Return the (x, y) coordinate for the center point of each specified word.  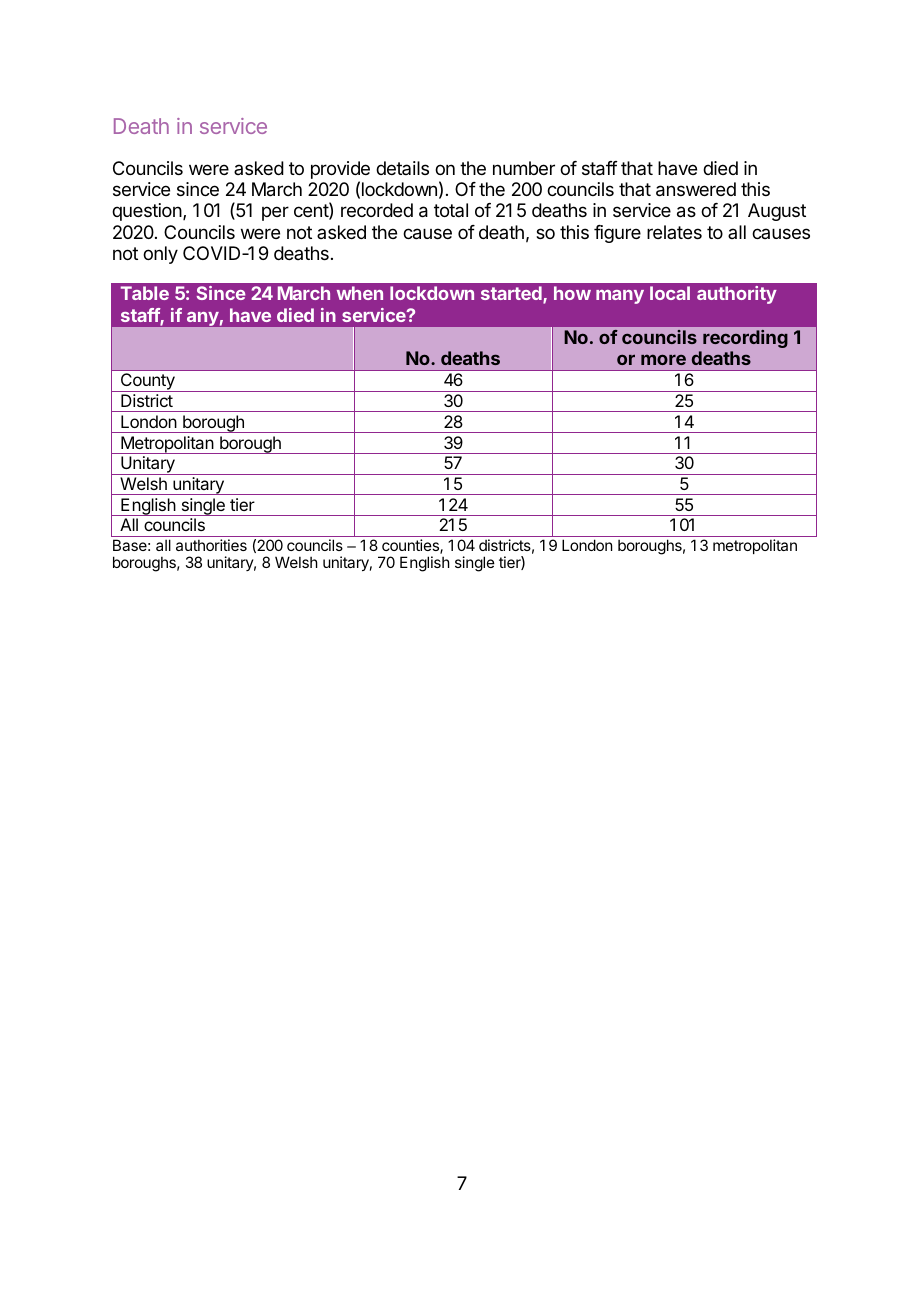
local (670, 293)
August (777, 212)
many (620, 297)
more (663, 359)
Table (145, 293)
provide (340, 170)
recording (745, 339)
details (402, 168)
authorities (211, 545)
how (572, 293)
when (360, 293)
